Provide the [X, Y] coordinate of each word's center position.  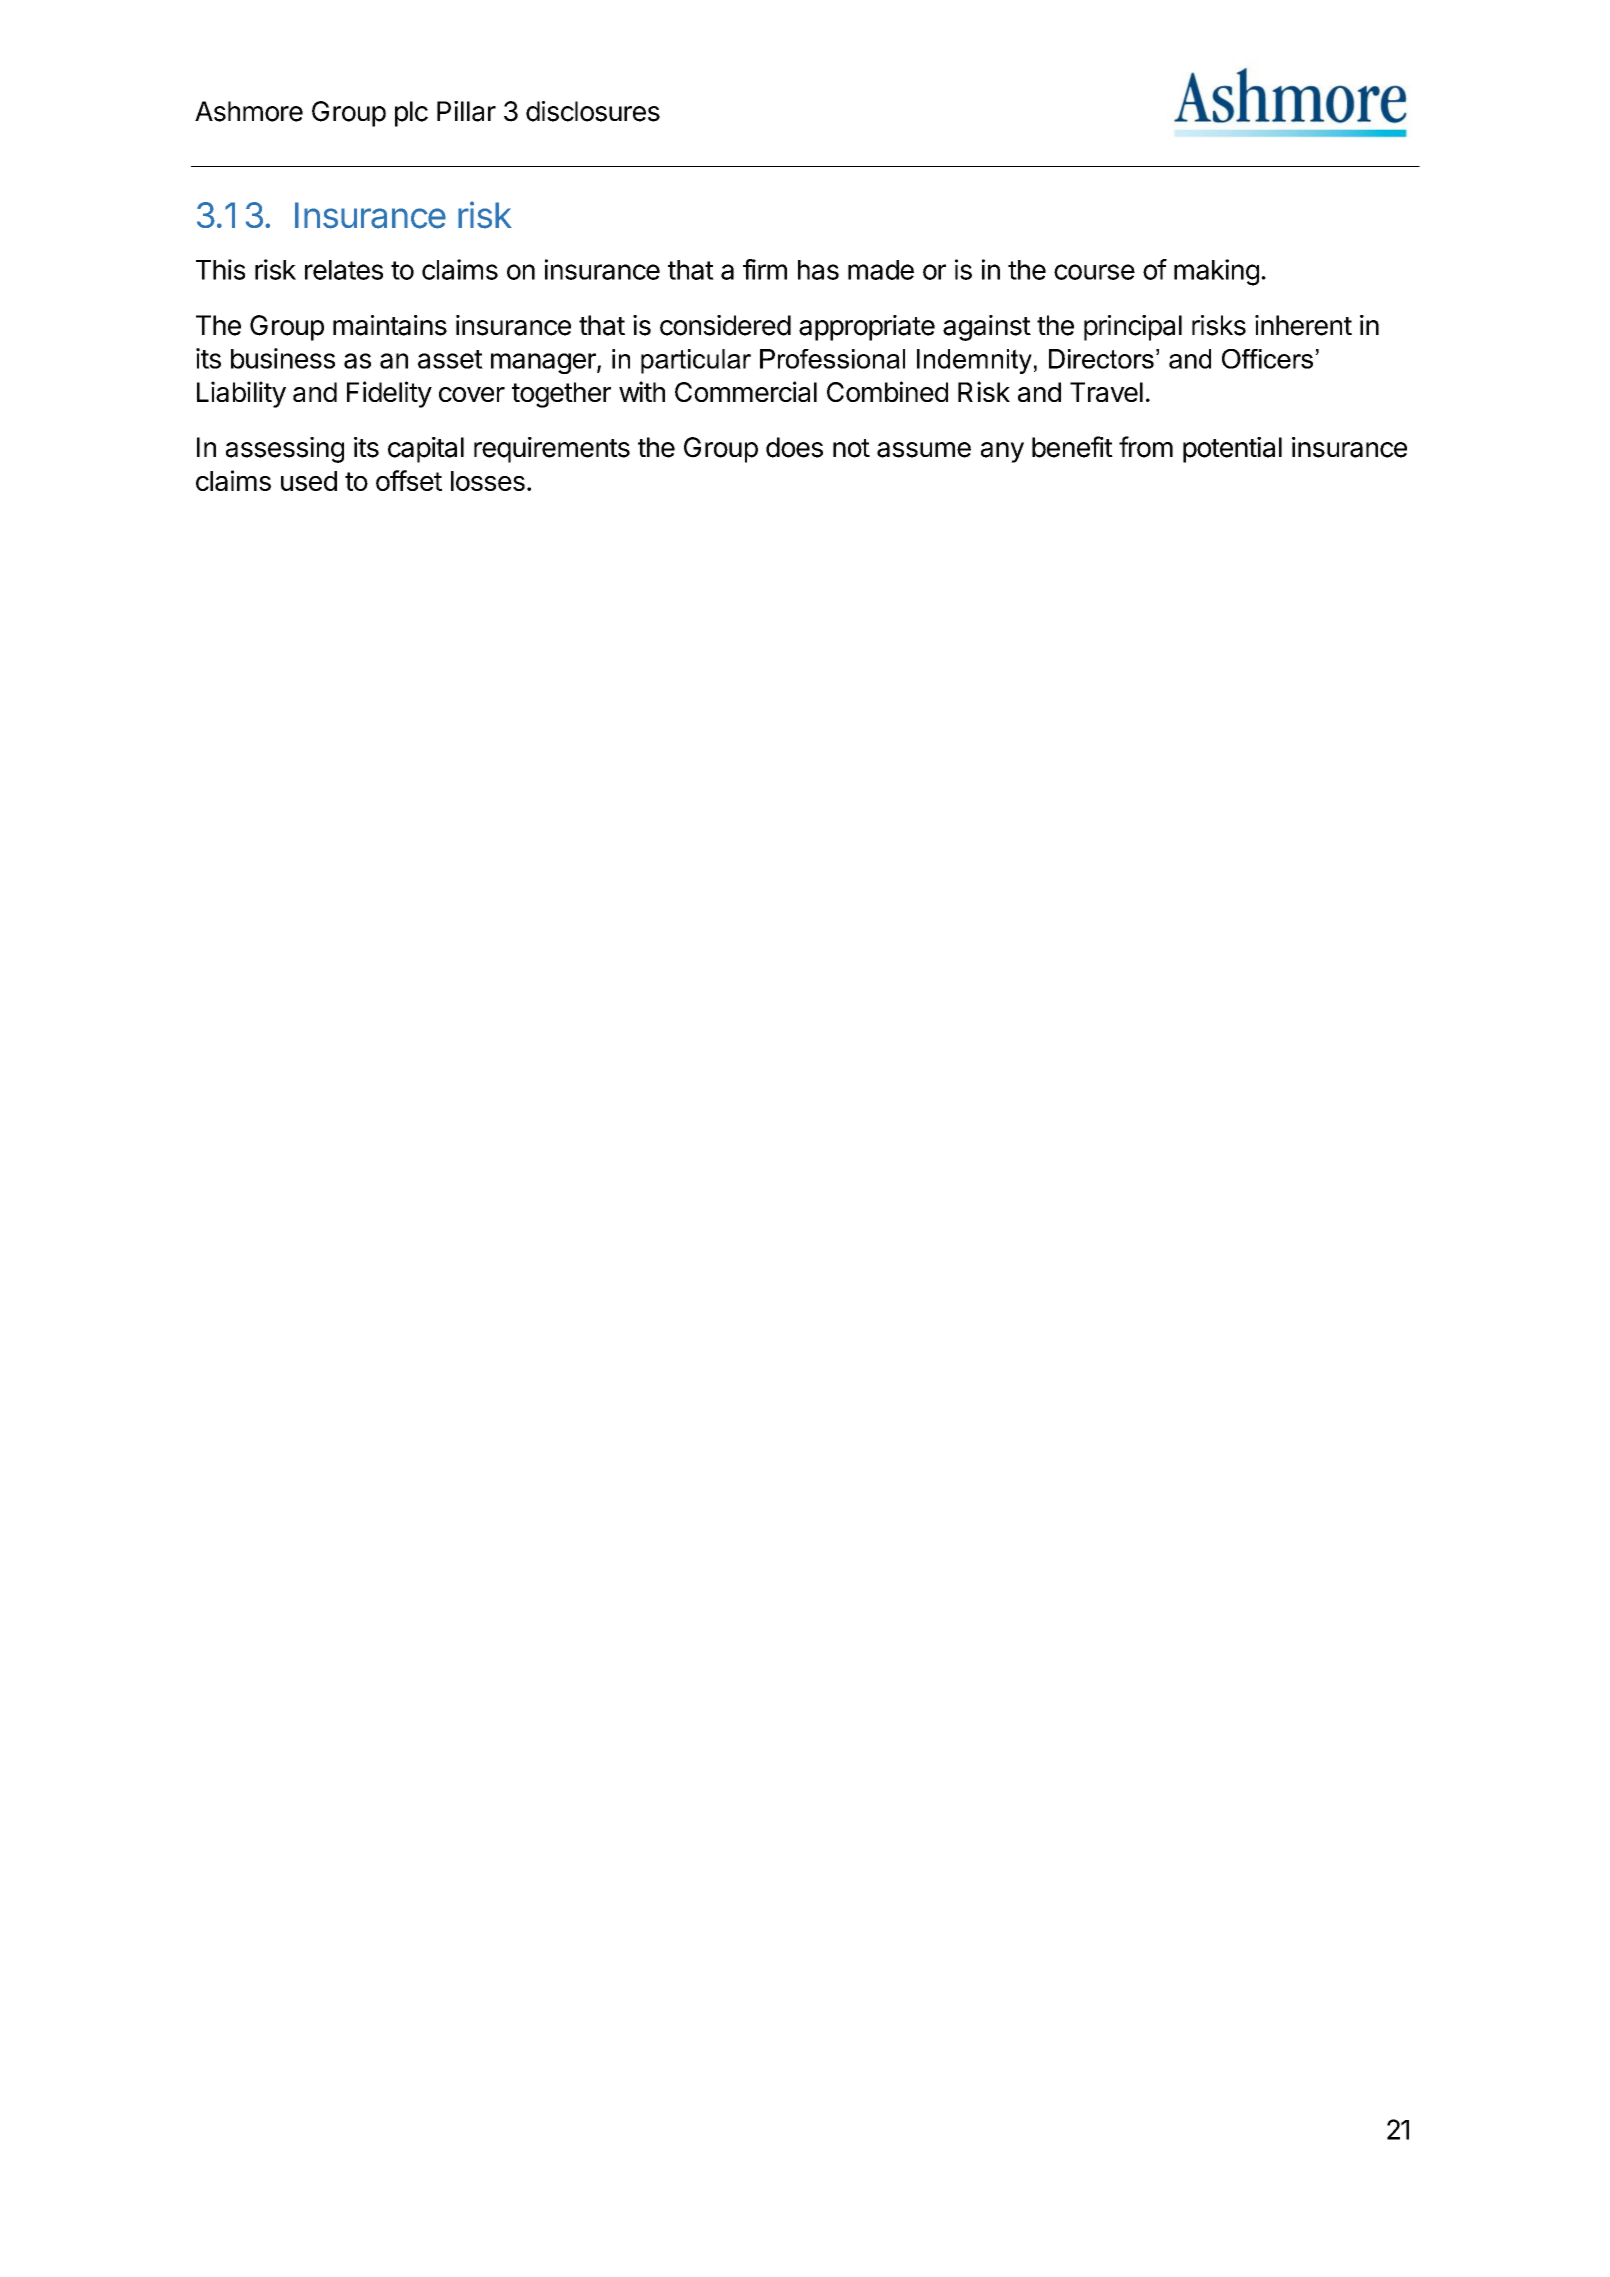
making [1216, 272]
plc [411, 114]
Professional [832, 359]
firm [765, 269]
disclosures [593, 111]
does [794, 447]
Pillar [466, 111]
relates [344, 270]
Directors [1101, 359]
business [283, 358]
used [309, 481]
